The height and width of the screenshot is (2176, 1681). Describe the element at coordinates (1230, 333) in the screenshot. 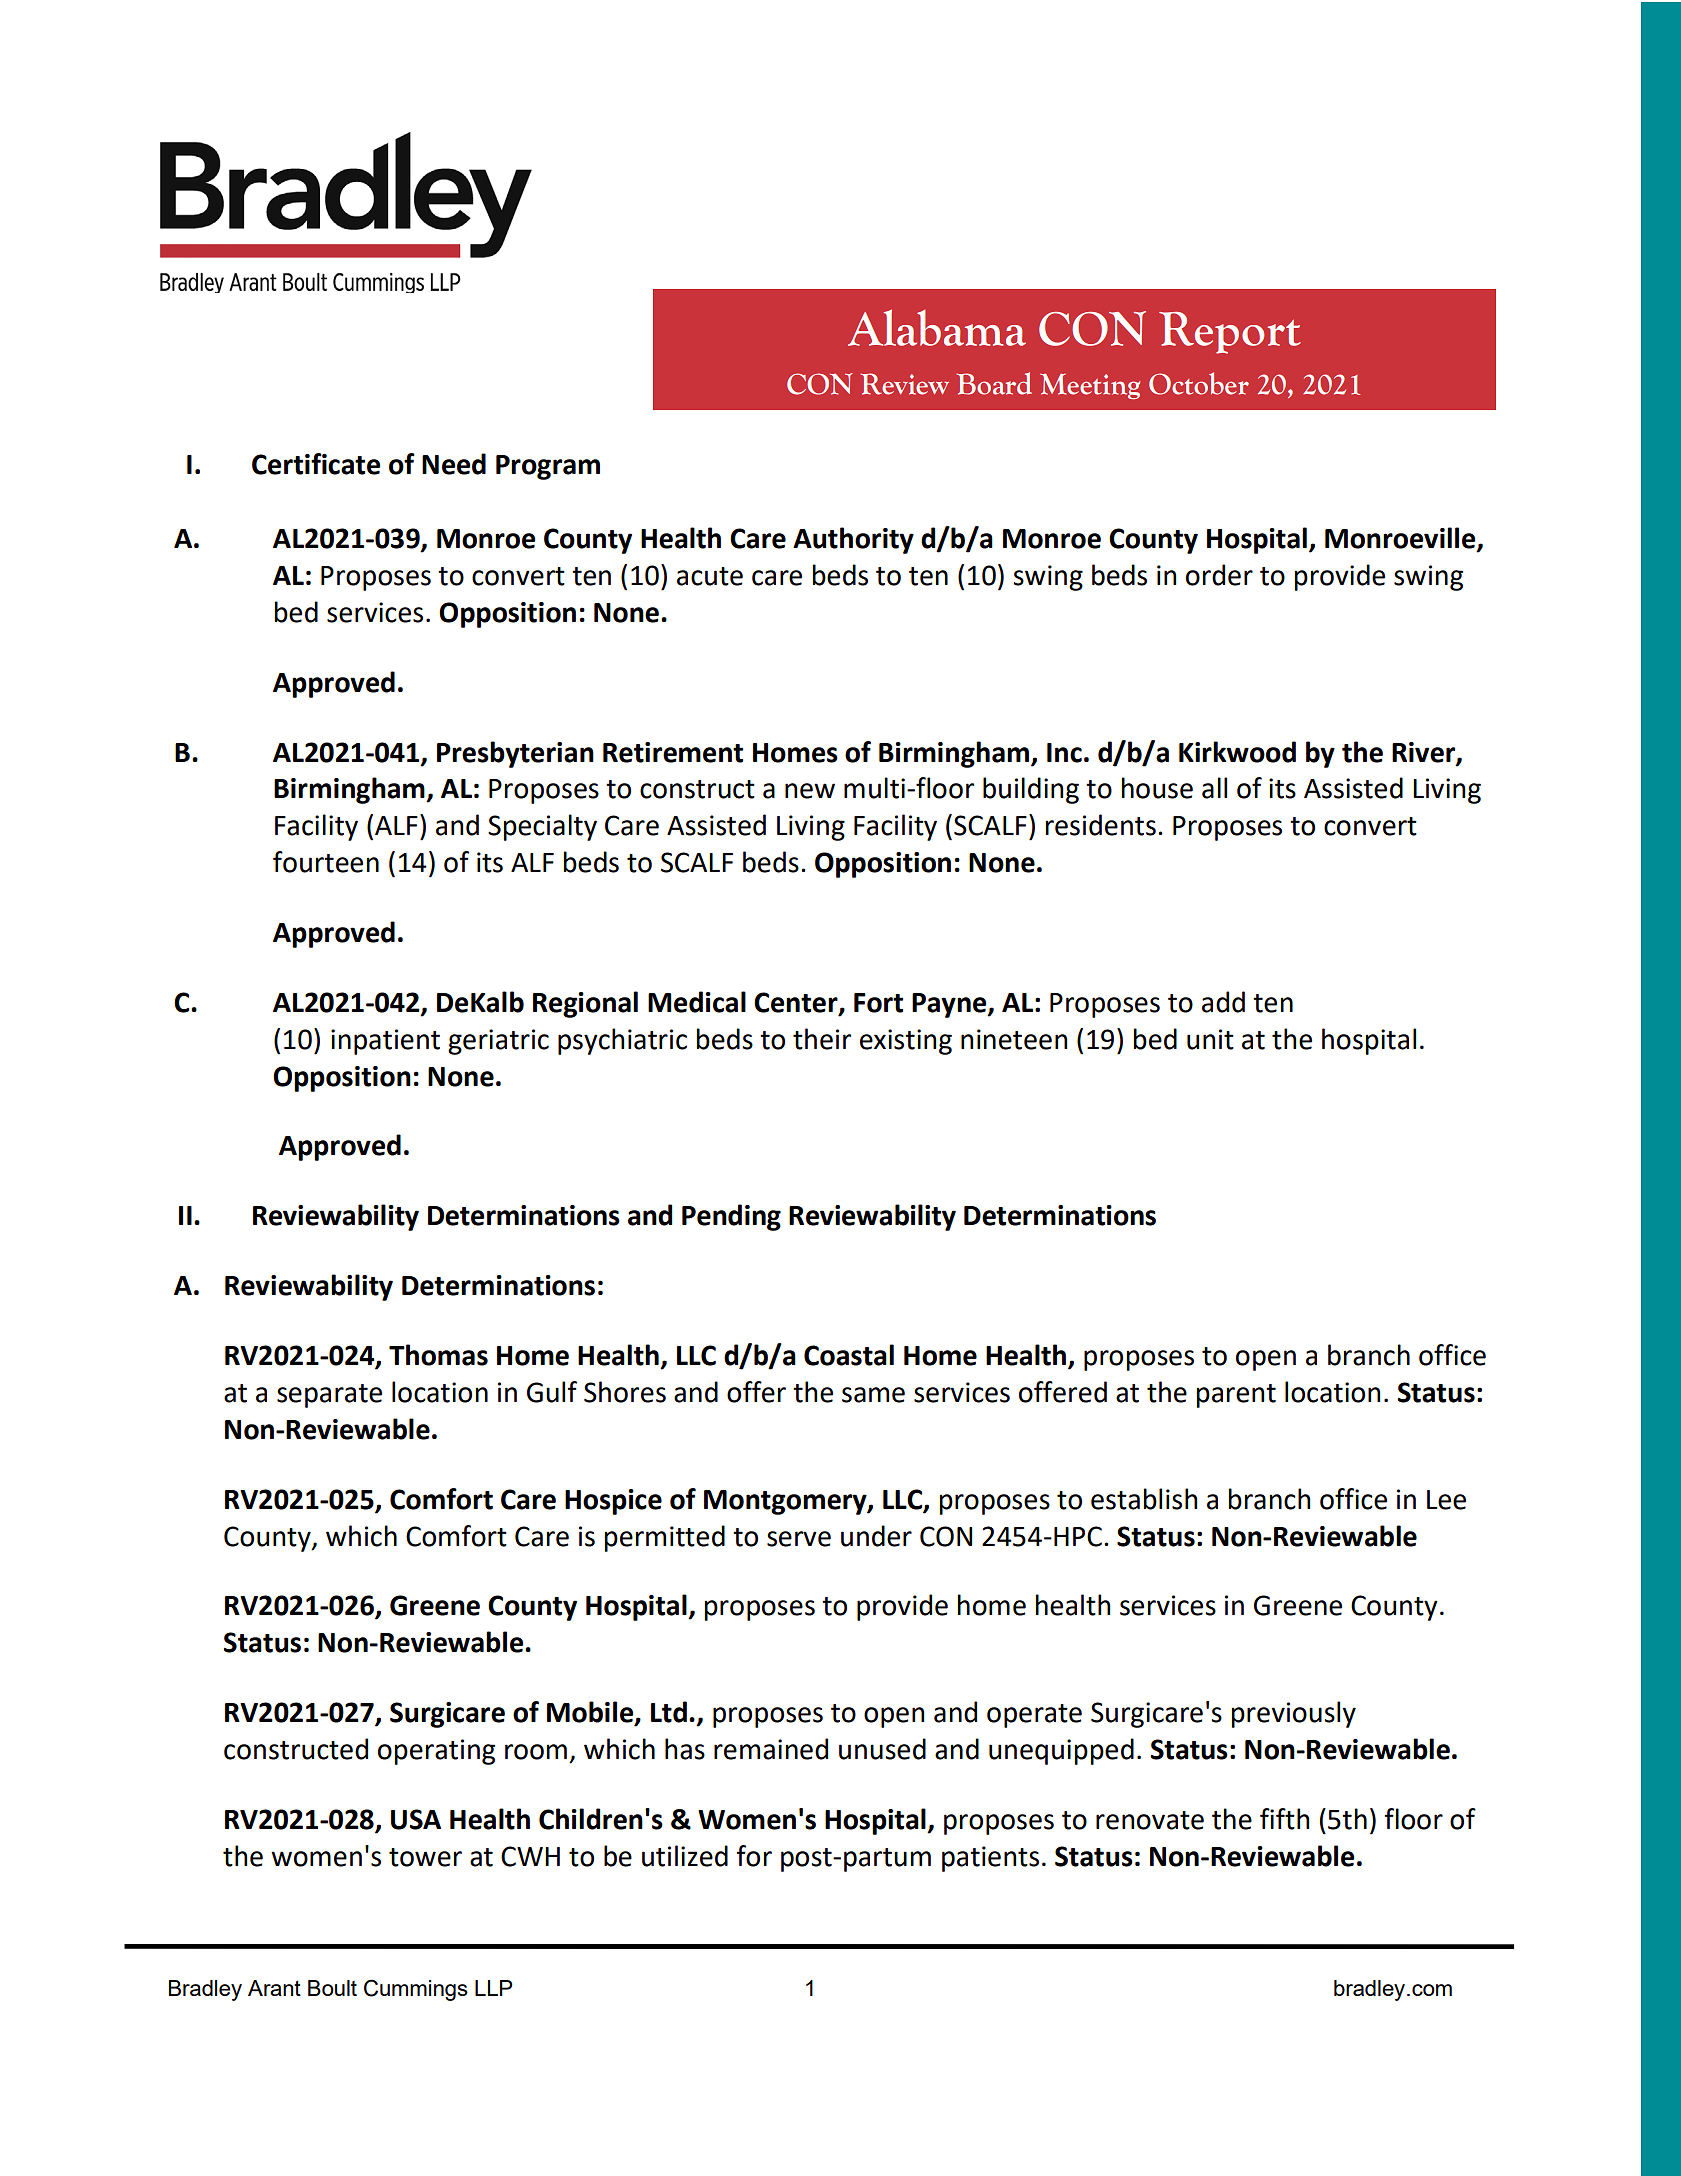

I see `Report` at that location.
